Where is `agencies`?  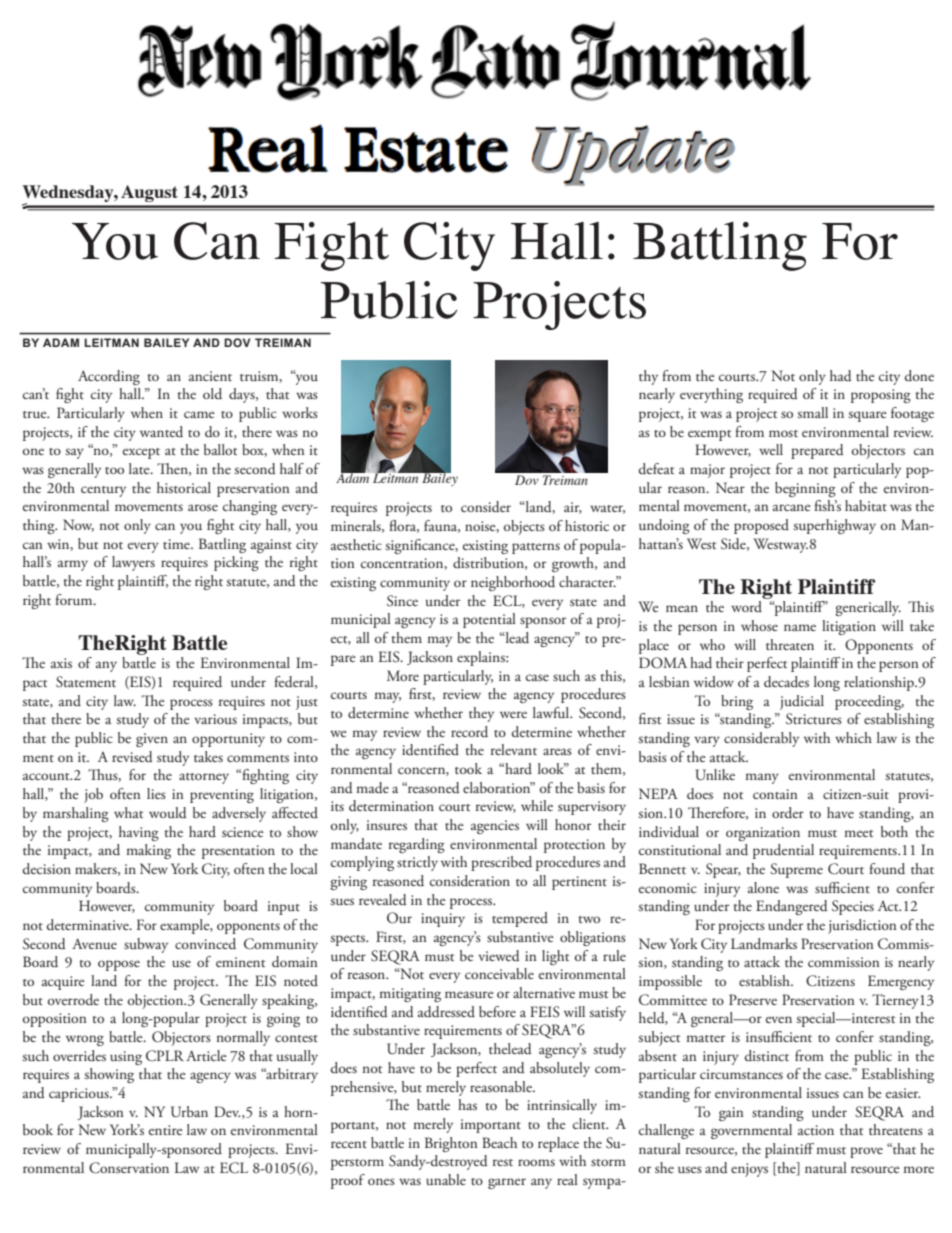
agencies is located at coordinates (495, 827).
